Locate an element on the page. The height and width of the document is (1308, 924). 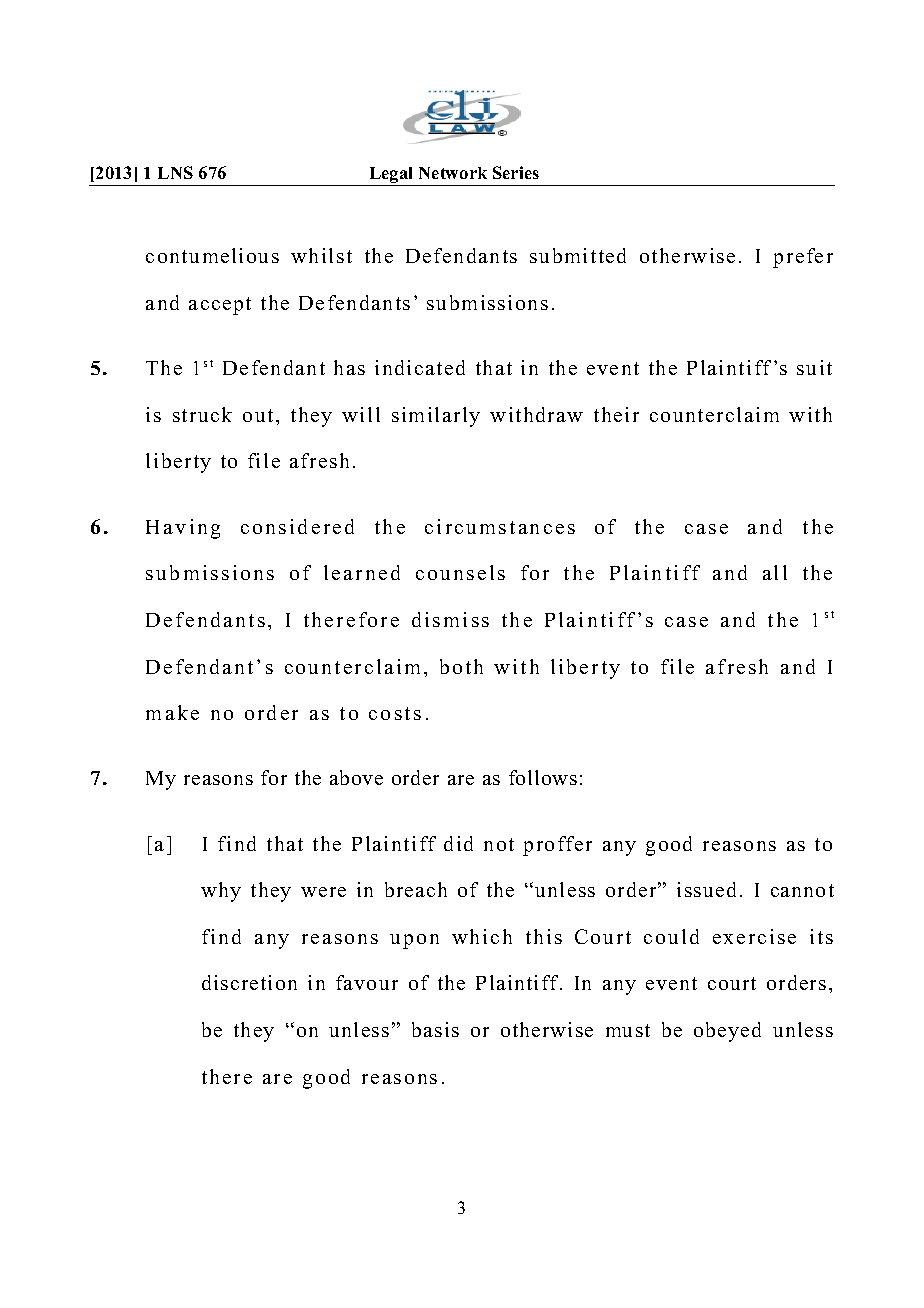
Series is located at coordinates (516, 172).
